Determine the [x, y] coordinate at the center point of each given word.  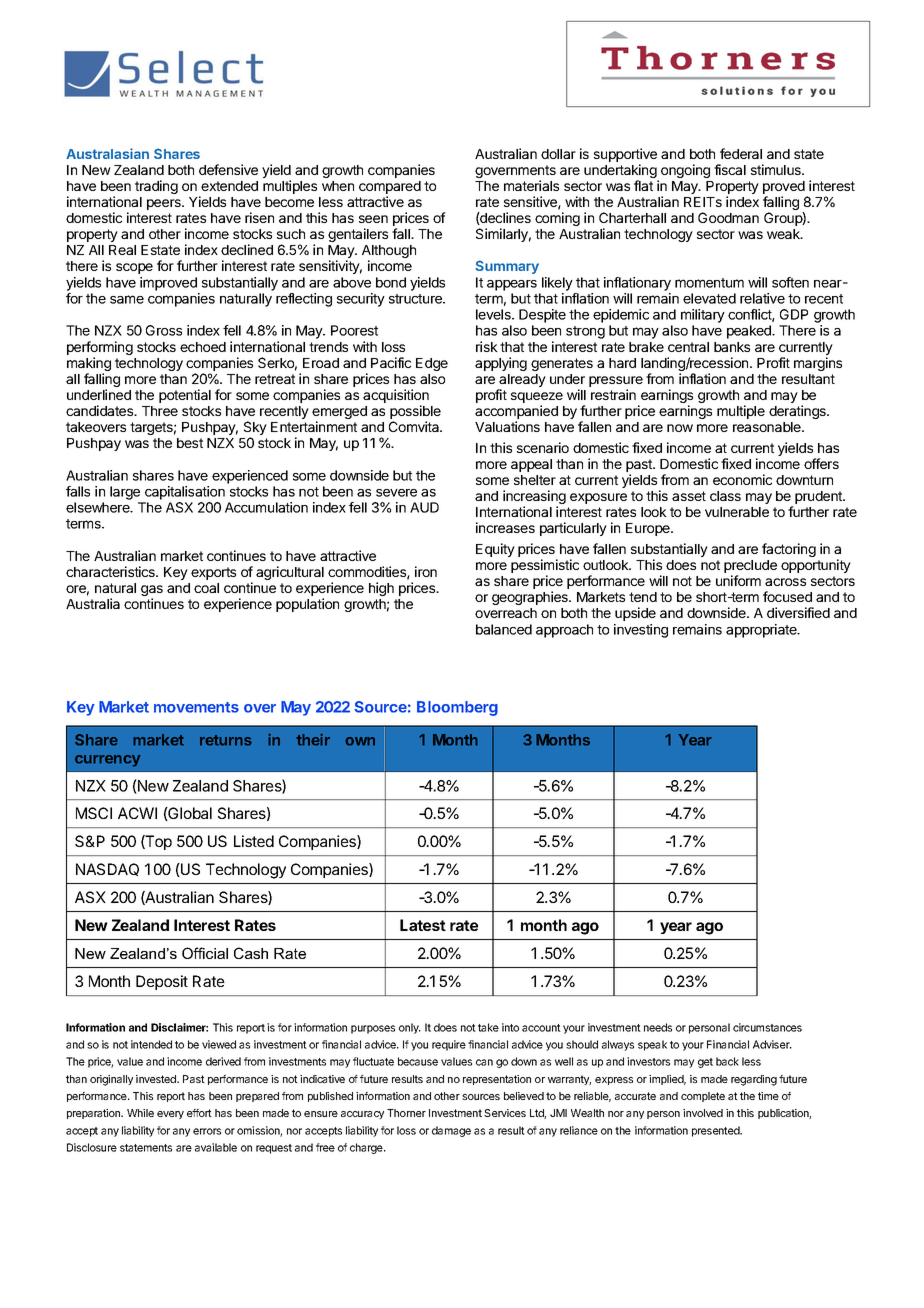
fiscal [730, 169]
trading [156, 187]
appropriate [762, 631]
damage [451, 1131]
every [170, 1115]
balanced [504, 629]
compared [390, 187]
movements [196, 707]
